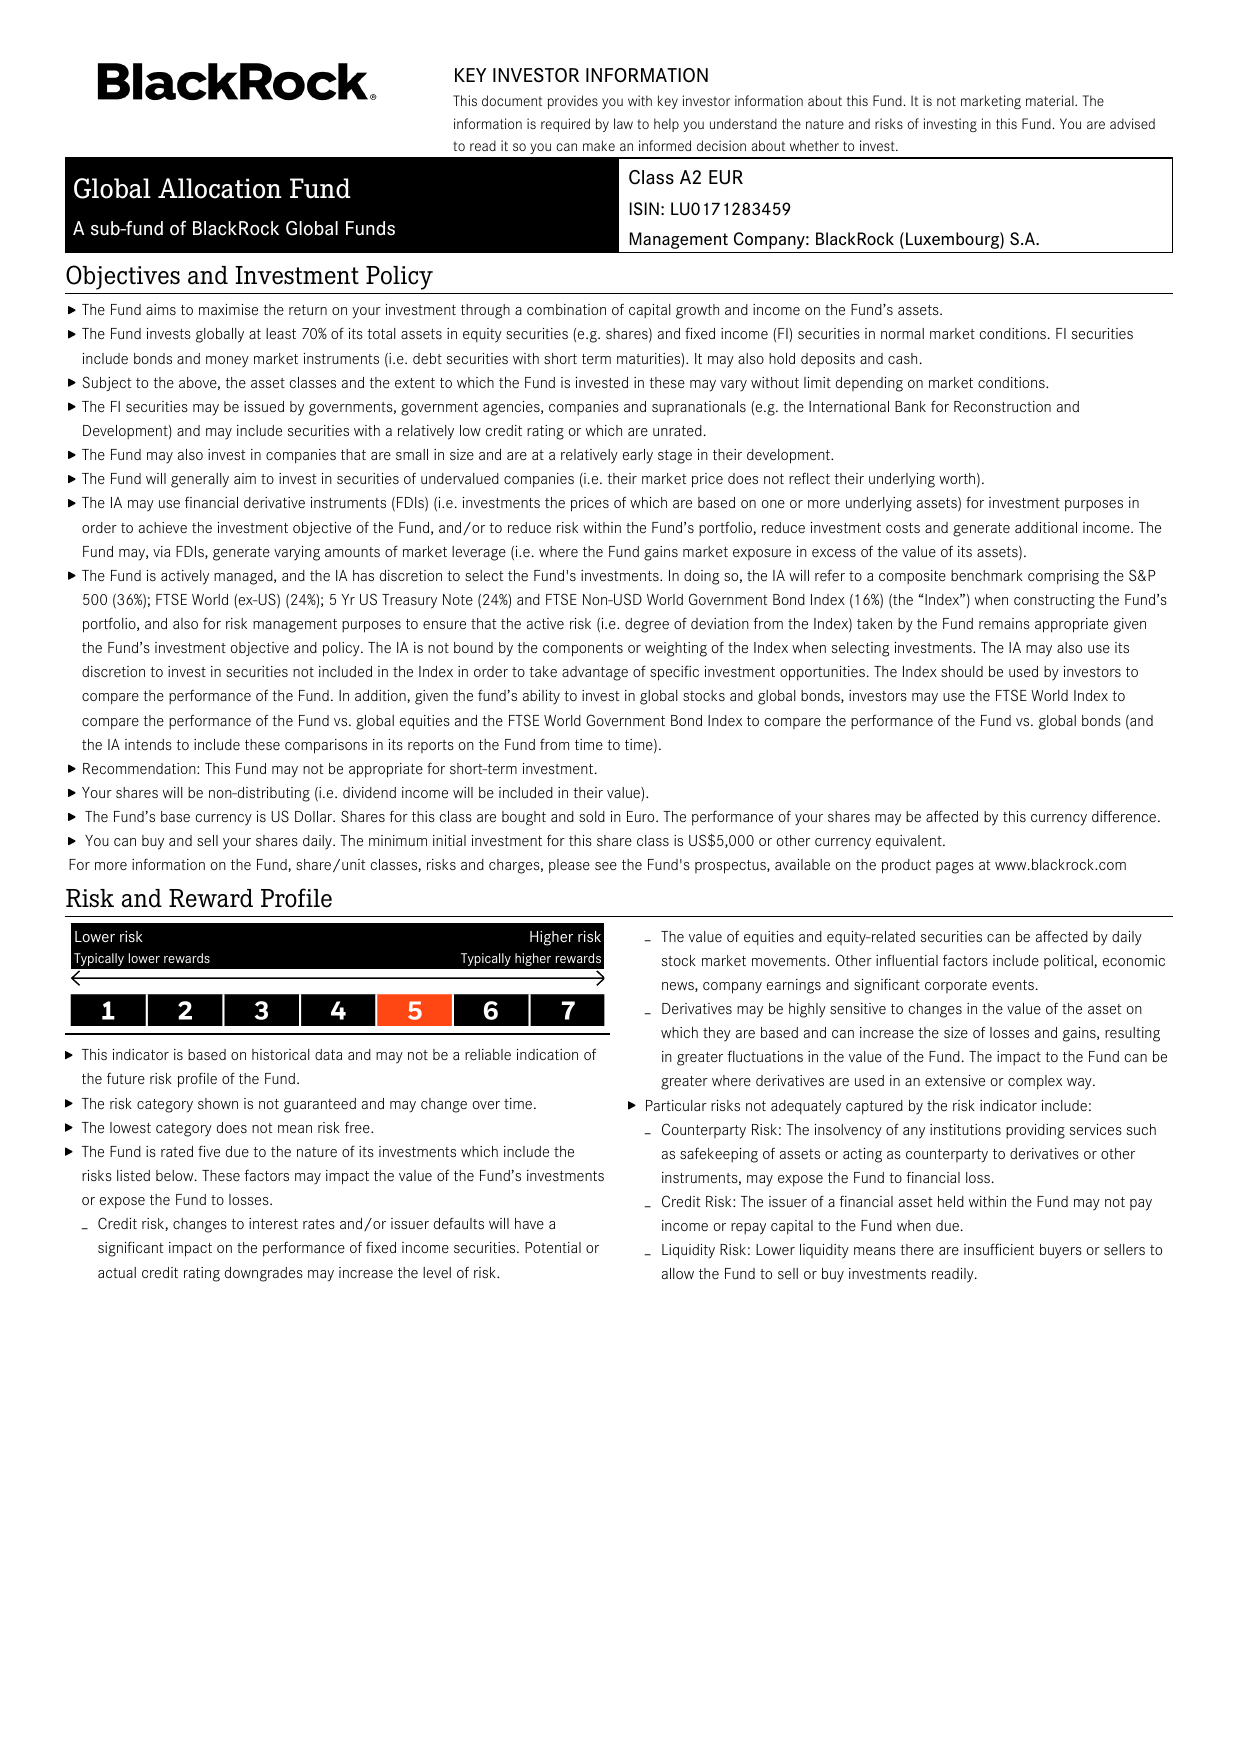  Describe the element at coordinates (1051, 100) in the screenshot. I see `material` at that location.
